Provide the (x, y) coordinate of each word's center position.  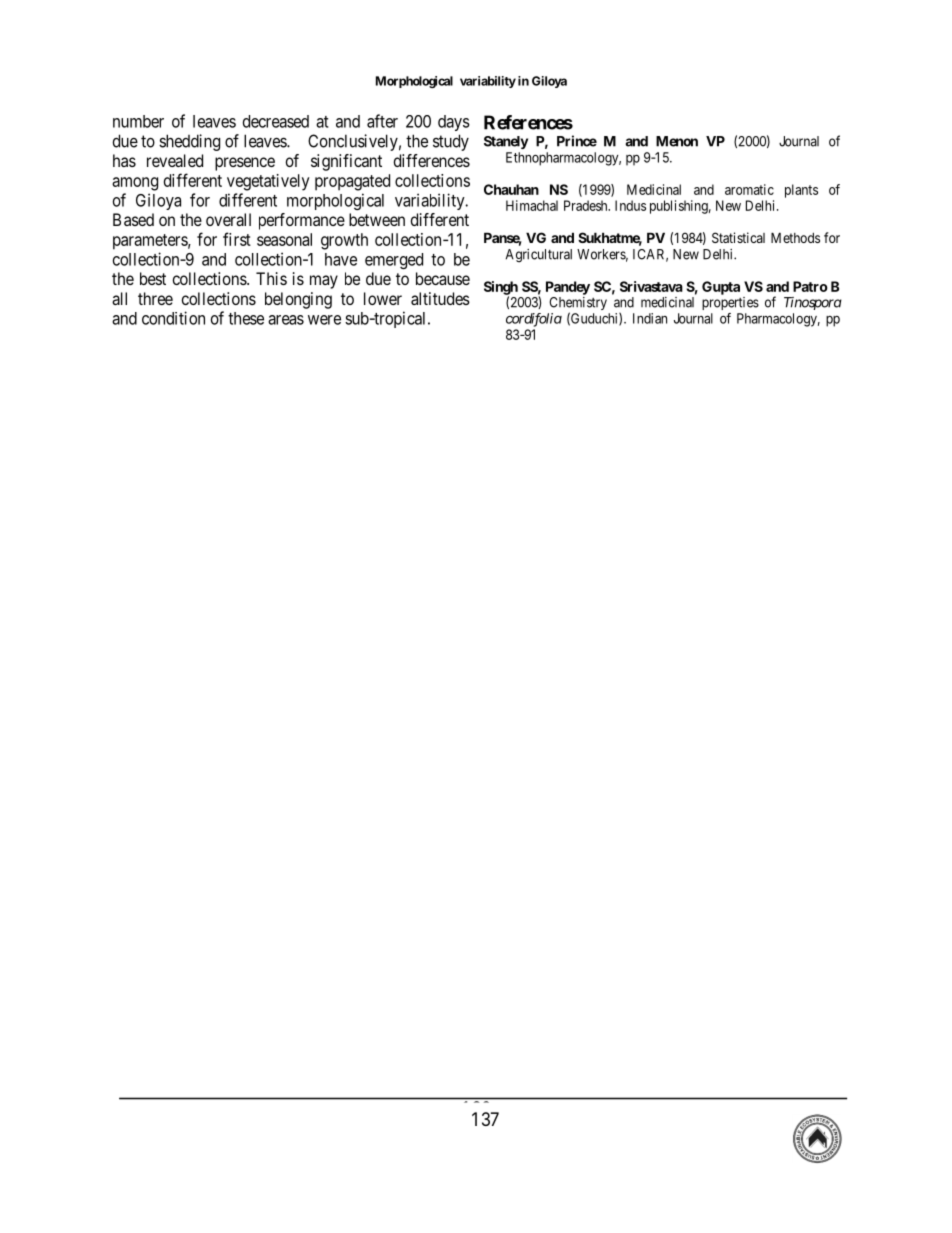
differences (432, 160)
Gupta (721, 288)
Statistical (738, 237)
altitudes (440, 298)
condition (173, 318)
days (454, 123)
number (138, 121)
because (443, 278)
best (153, 278)
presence (245, 164)
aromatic (749, 189)
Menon (677, 141)
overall (228, 219)
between (377, 219)
